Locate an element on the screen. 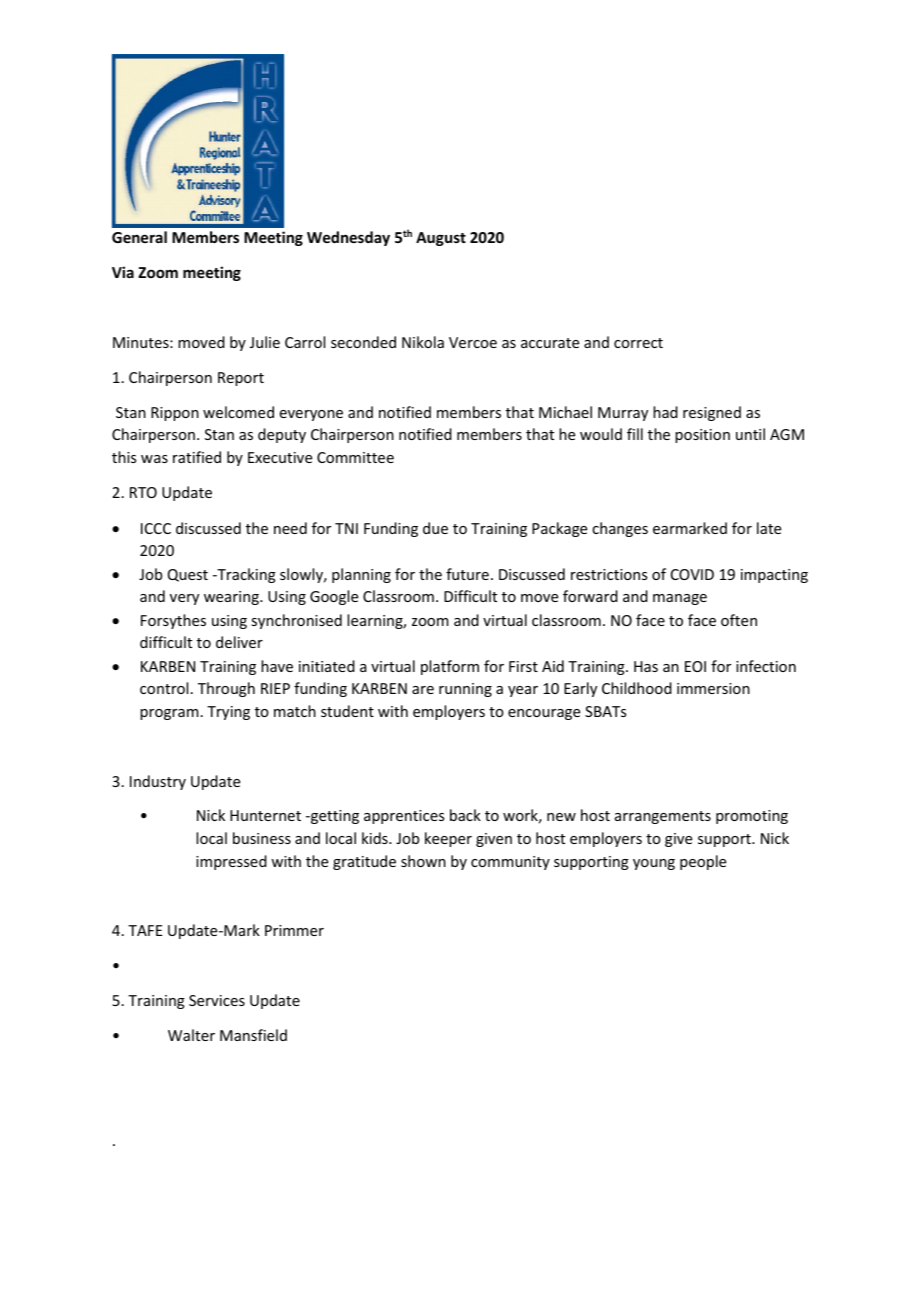  General is located at coordinates (139, 237).
